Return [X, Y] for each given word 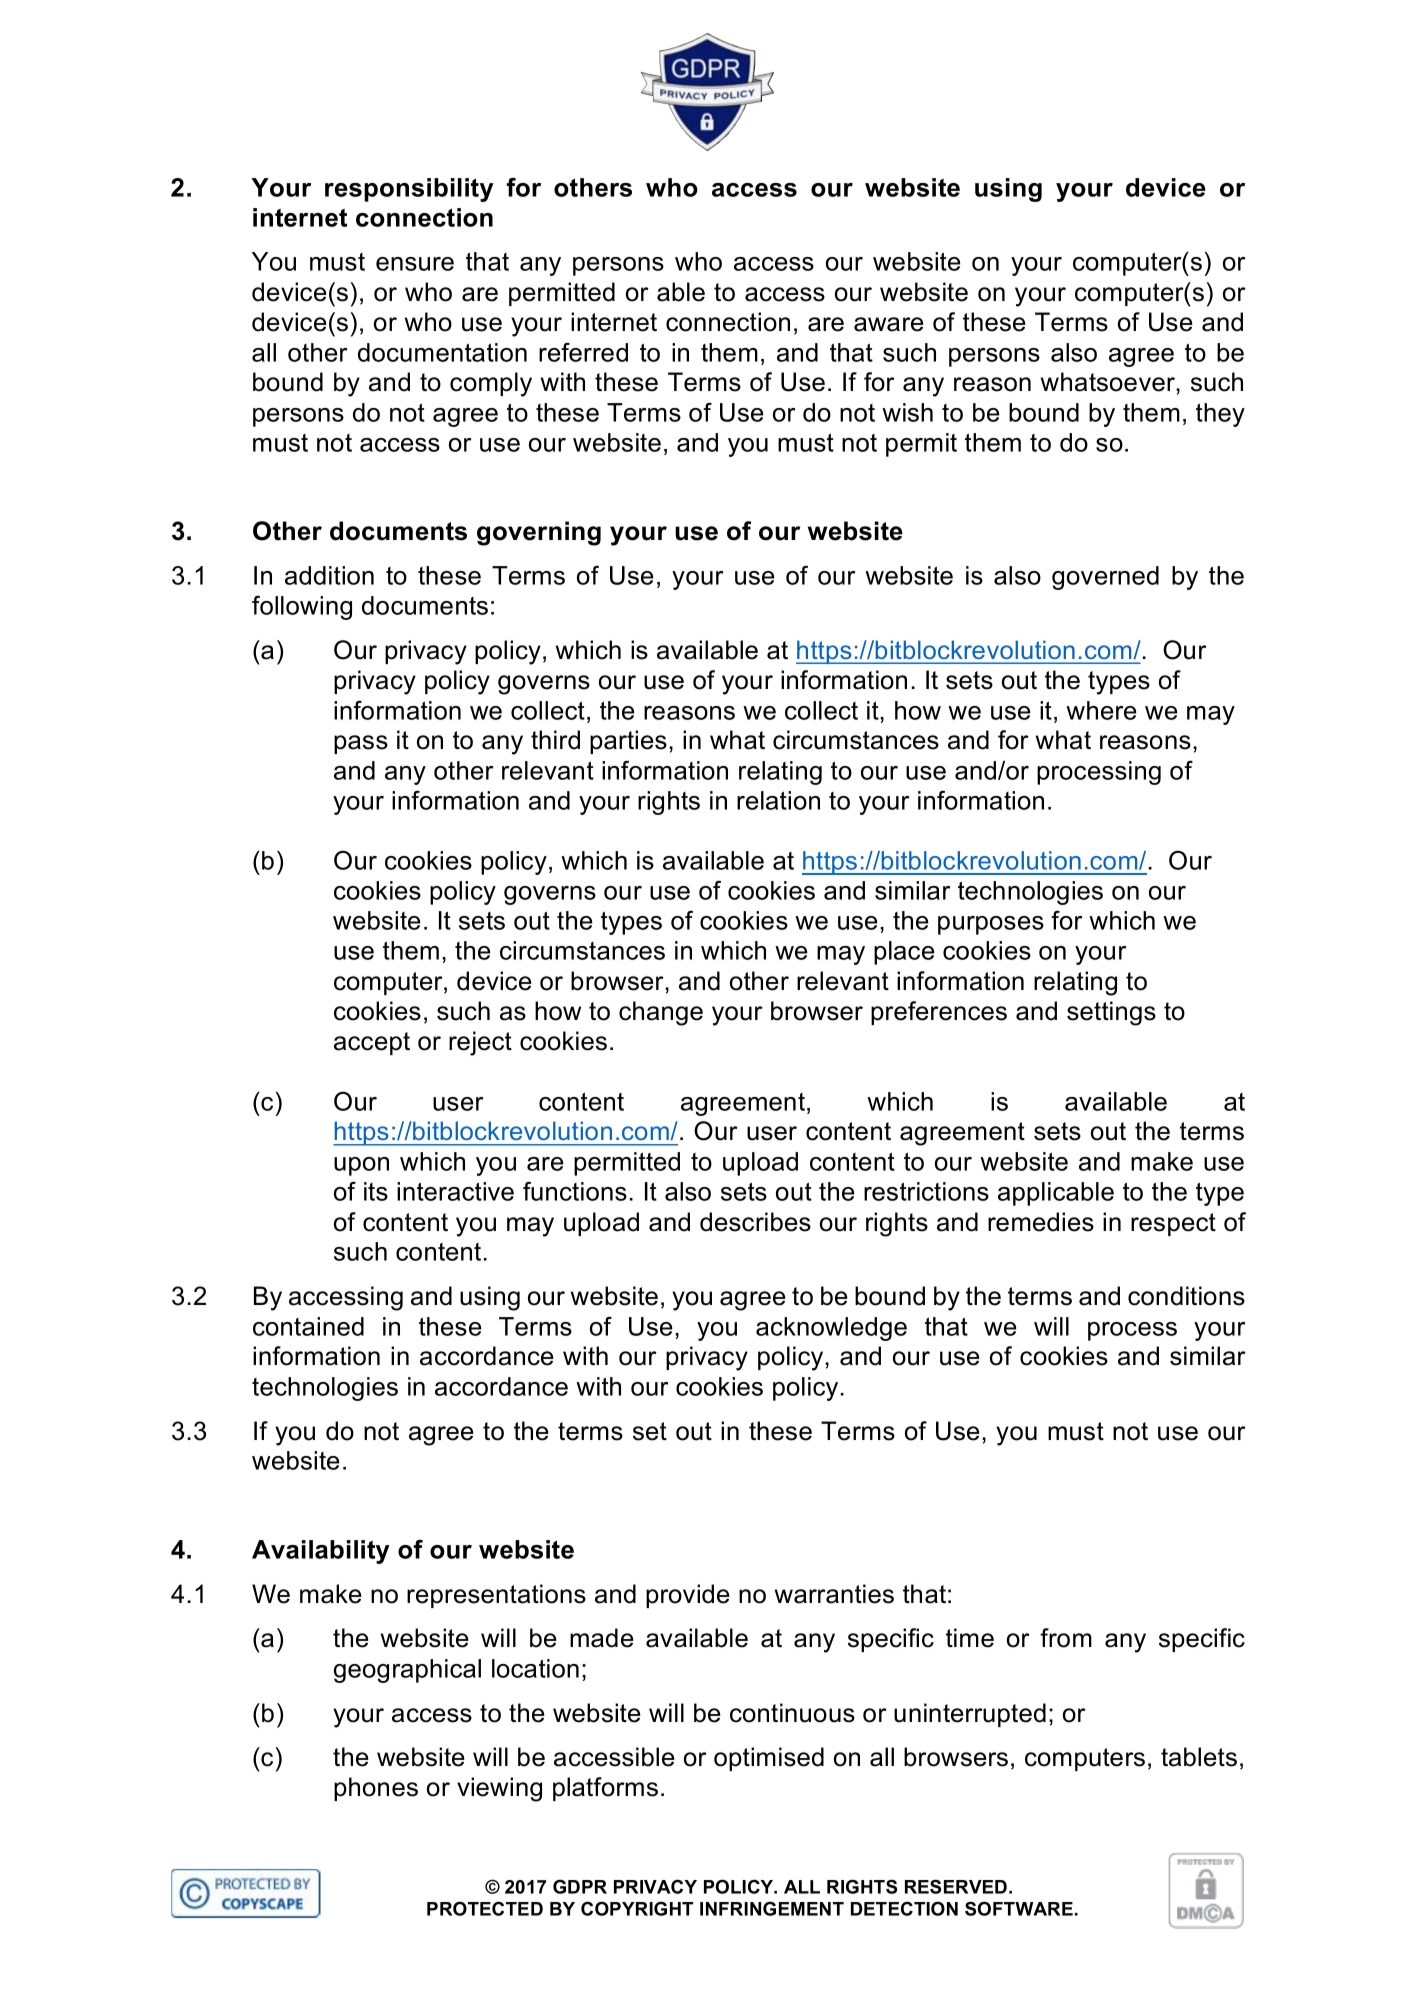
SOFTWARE [1019, 1908]
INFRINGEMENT [772, 1908]
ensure [415, 264]
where [1101, 710]
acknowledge [831, 1329]
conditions [1186, 1296]
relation [778, 800]
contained [308, 1326]
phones [376, 1789]
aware [889, 324]
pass [361, 744]
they [1220, 415]
